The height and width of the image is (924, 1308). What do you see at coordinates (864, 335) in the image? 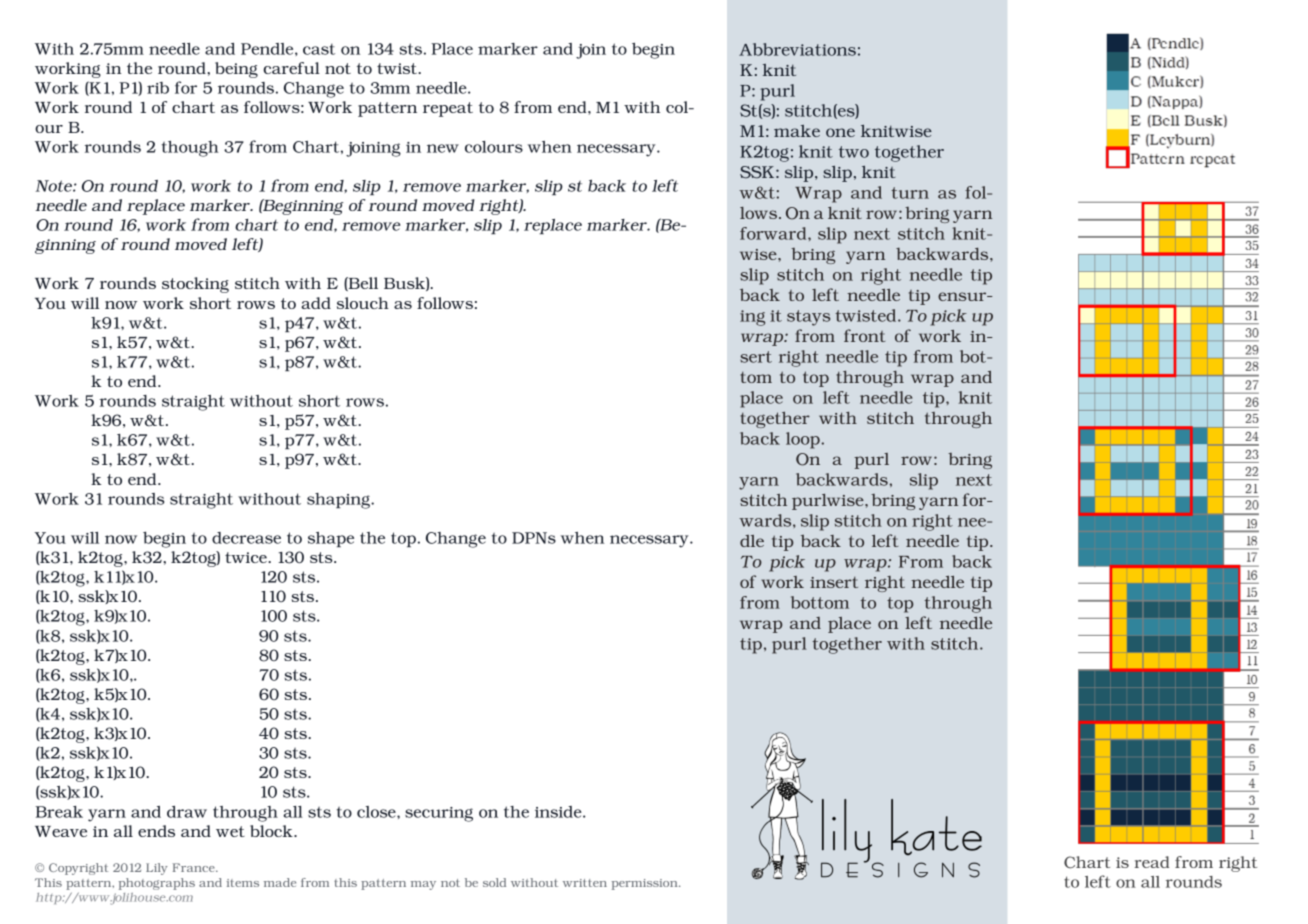
I see `front` at bounding box center [864, 335].
